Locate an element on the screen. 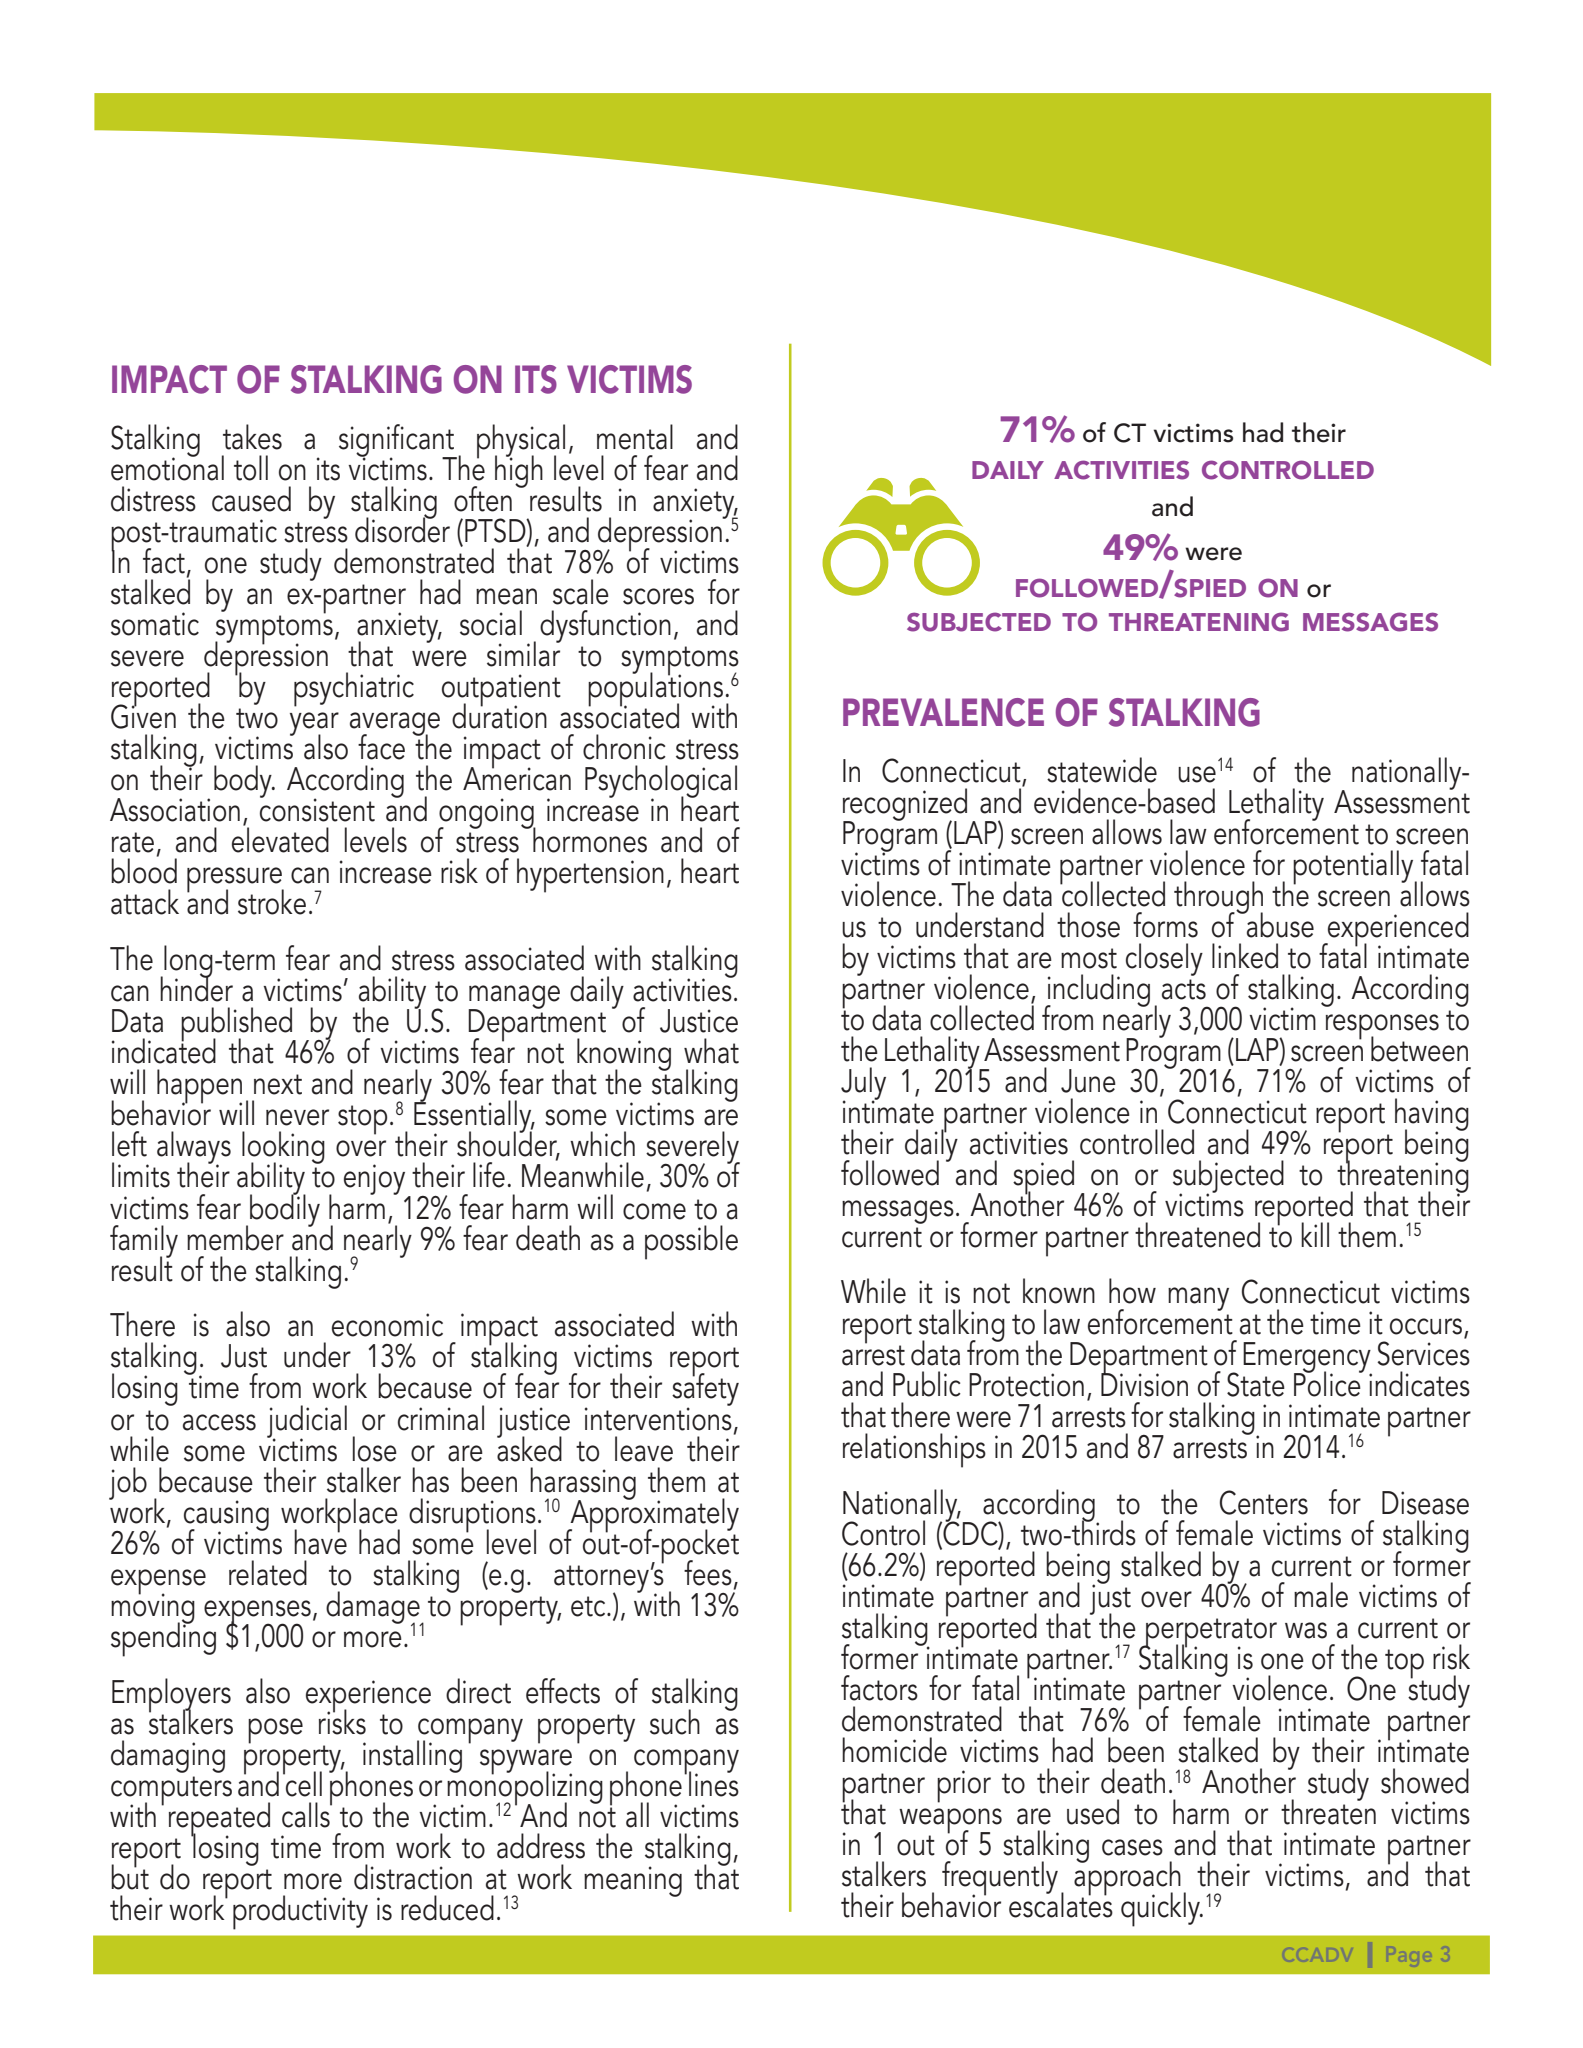 The image size is (1583, 2048). have is located at coordinates (320, 1541).
